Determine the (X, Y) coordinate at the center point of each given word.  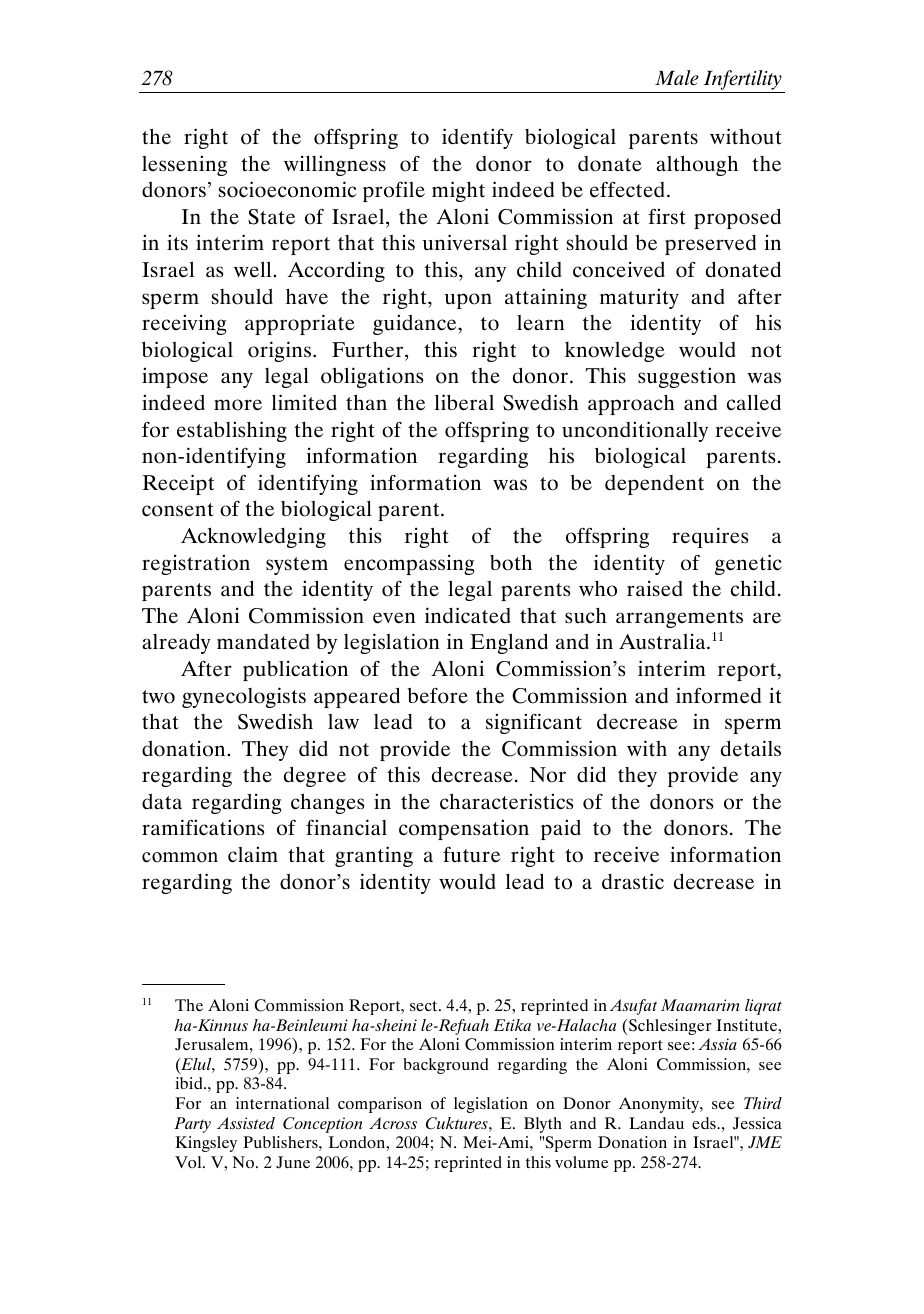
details (751, 748)
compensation (464, 829)
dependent (654, 485)
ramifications (203, 827)
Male (677, 77)
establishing (232, 431)
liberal (464, 402)
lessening (184, 165)
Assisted (246, 1123)
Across (393, 1123)
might (458, 191)
